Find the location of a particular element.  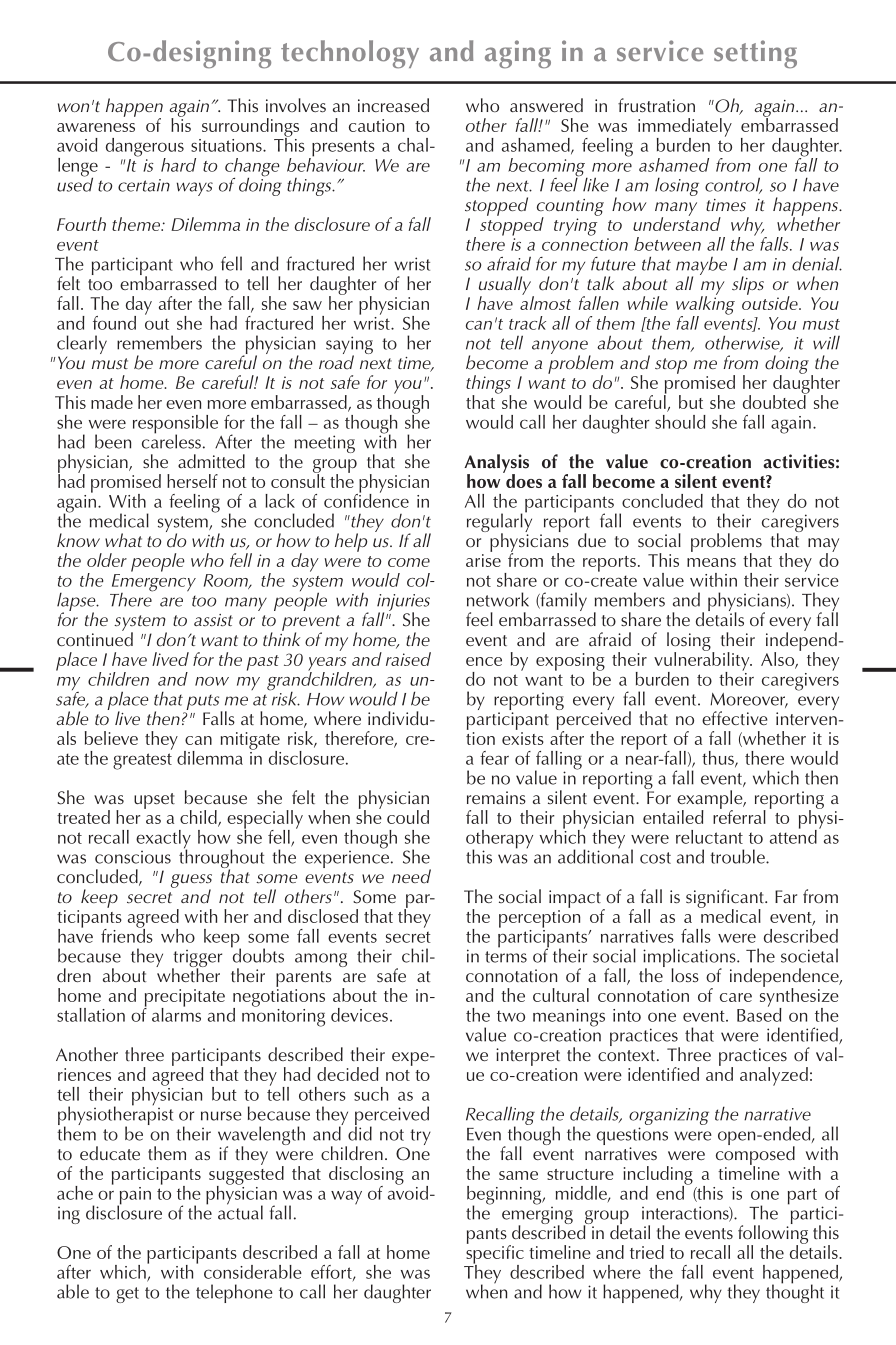

following is located at coordinates (773, 1234).
